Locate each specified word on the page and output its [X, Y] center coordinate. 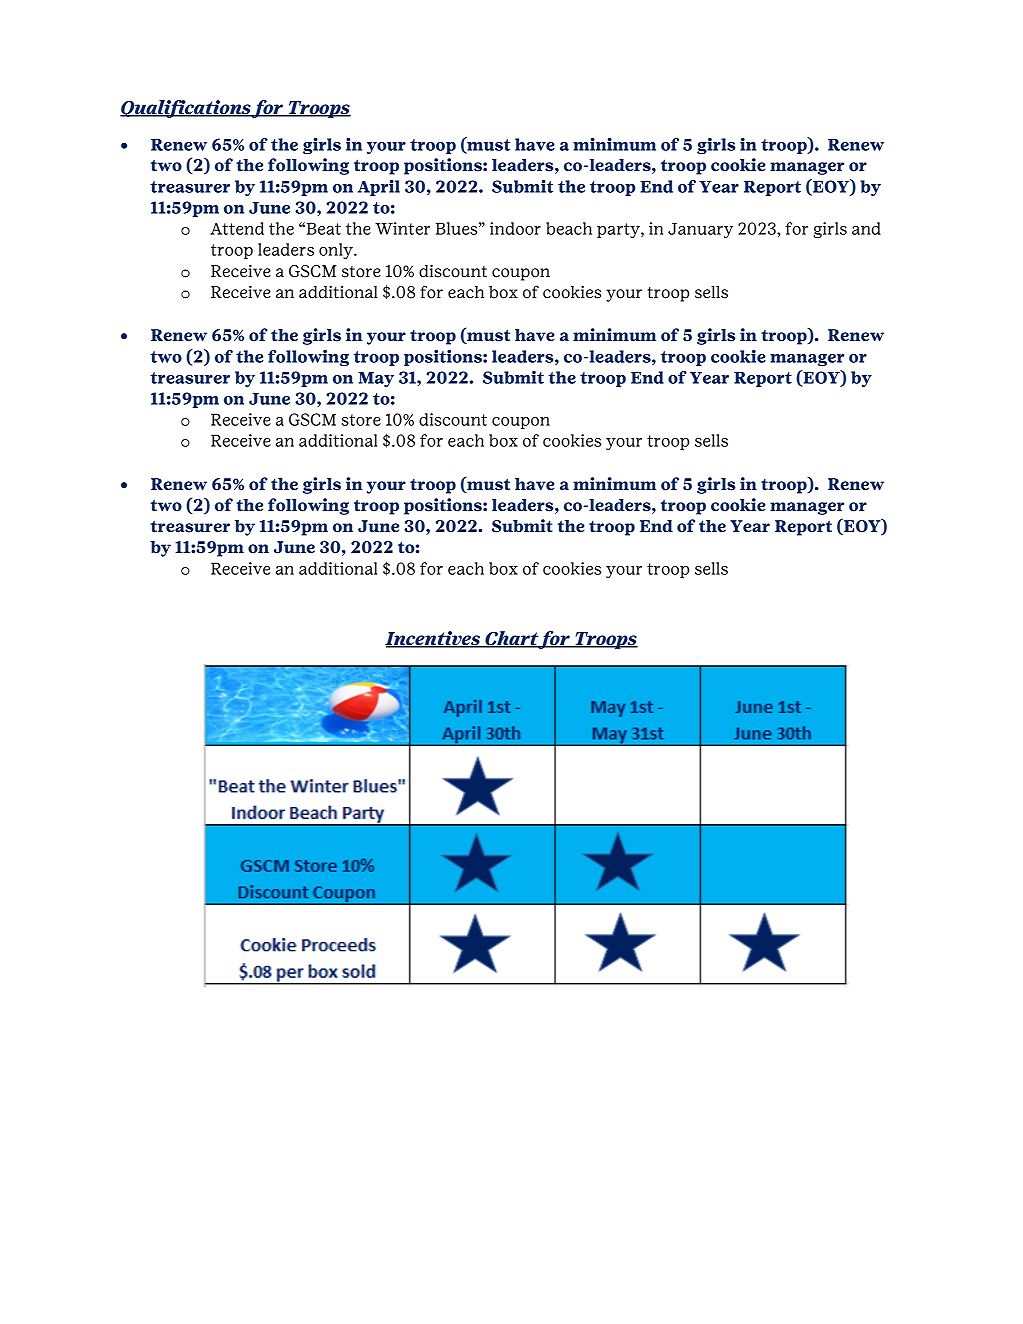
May [376, 379]
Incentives [433, 639]
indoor [515, 228]
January [700, 230]
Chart [512, 639]
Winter [402, 228]
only [337, 251]
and [866, 228]
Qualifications [186, 109]
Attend [237, 228]
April [379, 187]
